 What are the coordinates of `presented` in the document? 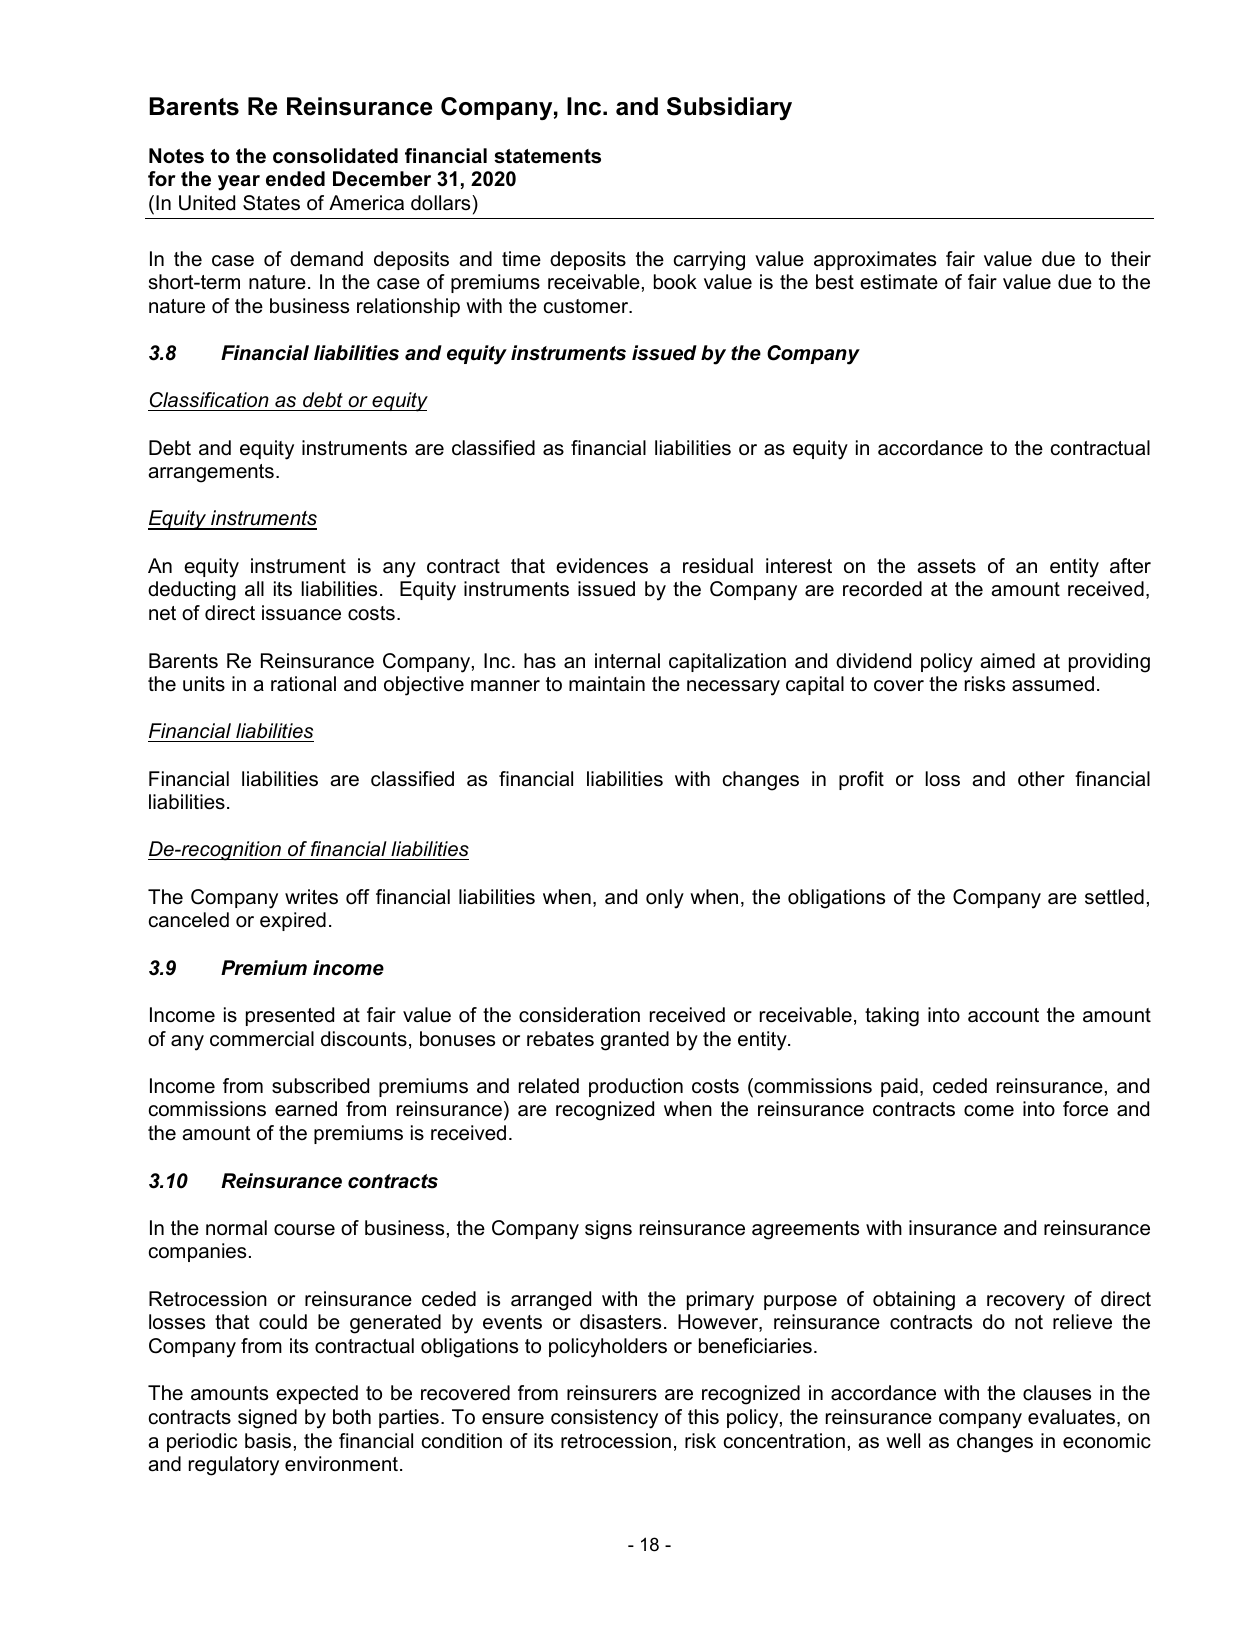 It's located at (290, 1016).
